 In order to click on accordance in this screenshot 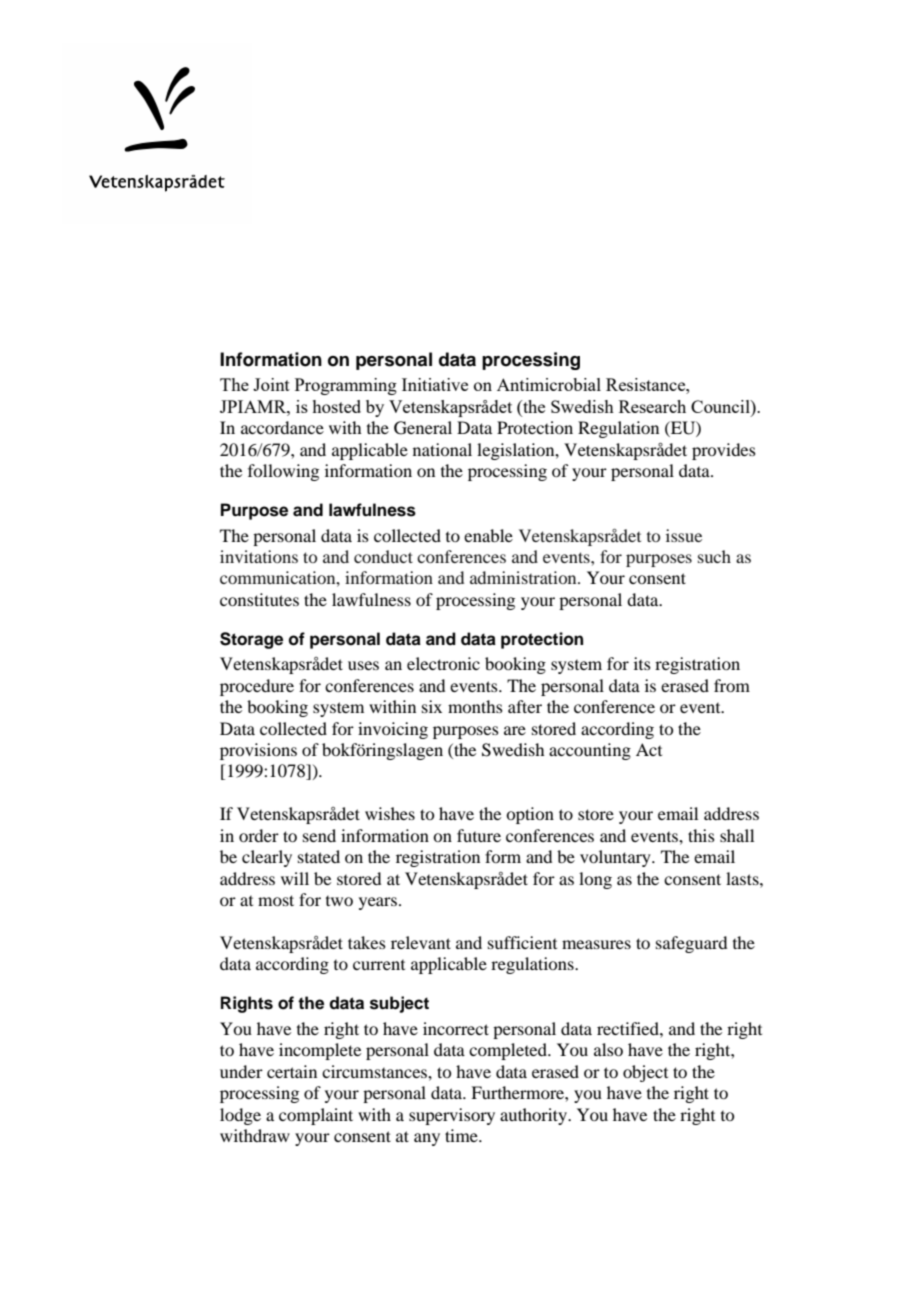, I will do `click(282, 427)`.
